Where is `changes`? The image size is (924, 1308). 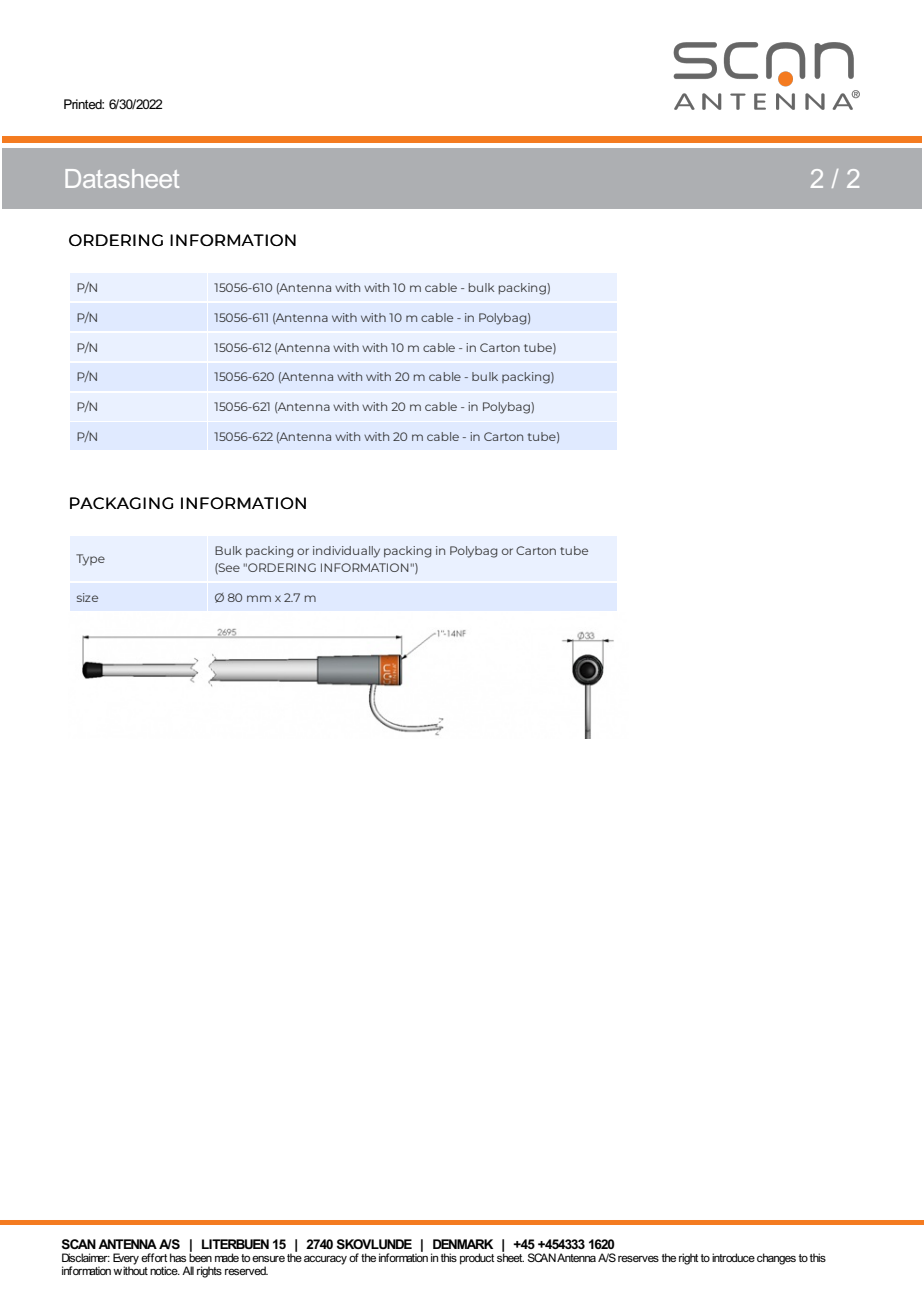 changes is located at coordinates (776, 1259).
